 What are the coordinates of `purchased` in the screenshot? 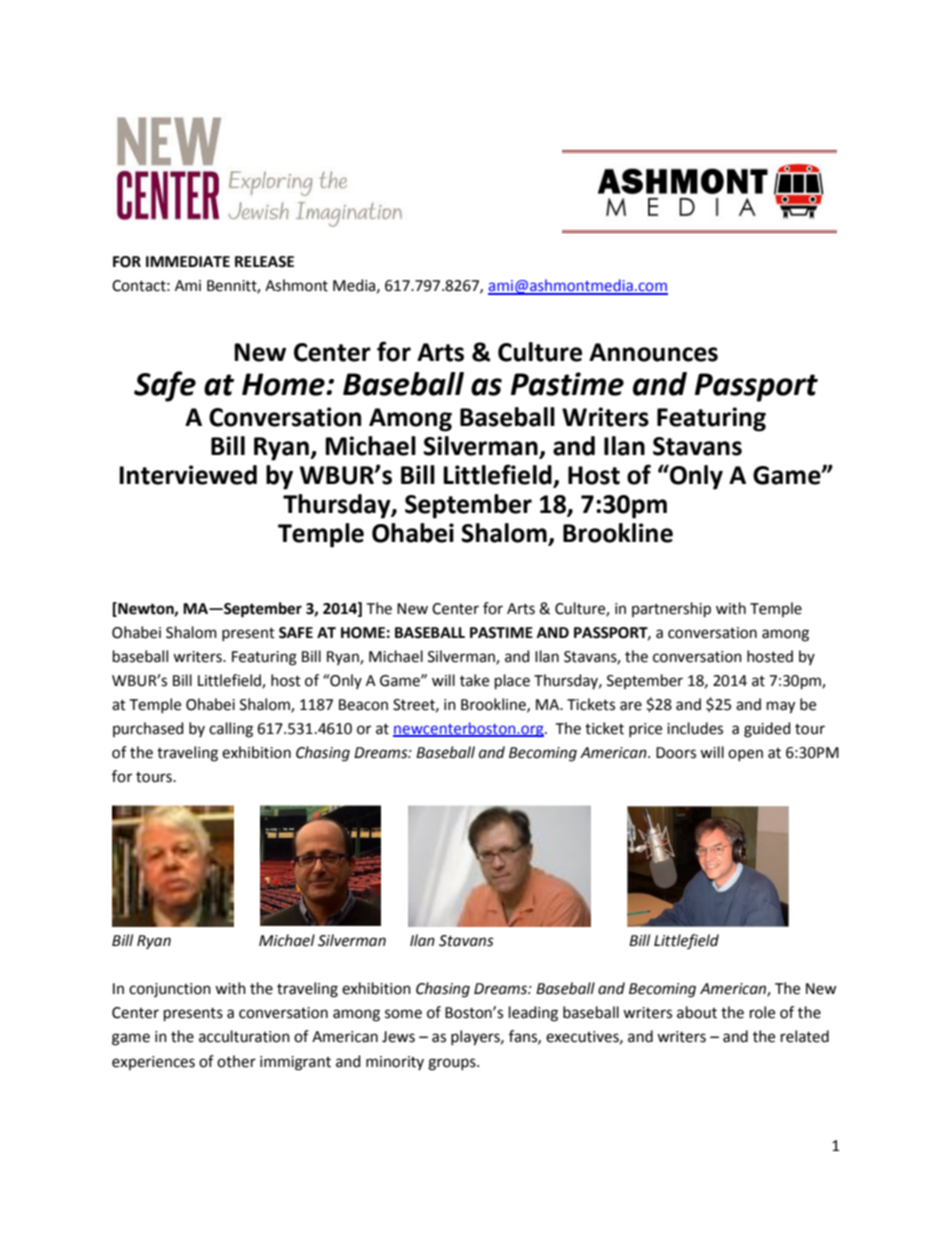 It's located at (148, 729).
